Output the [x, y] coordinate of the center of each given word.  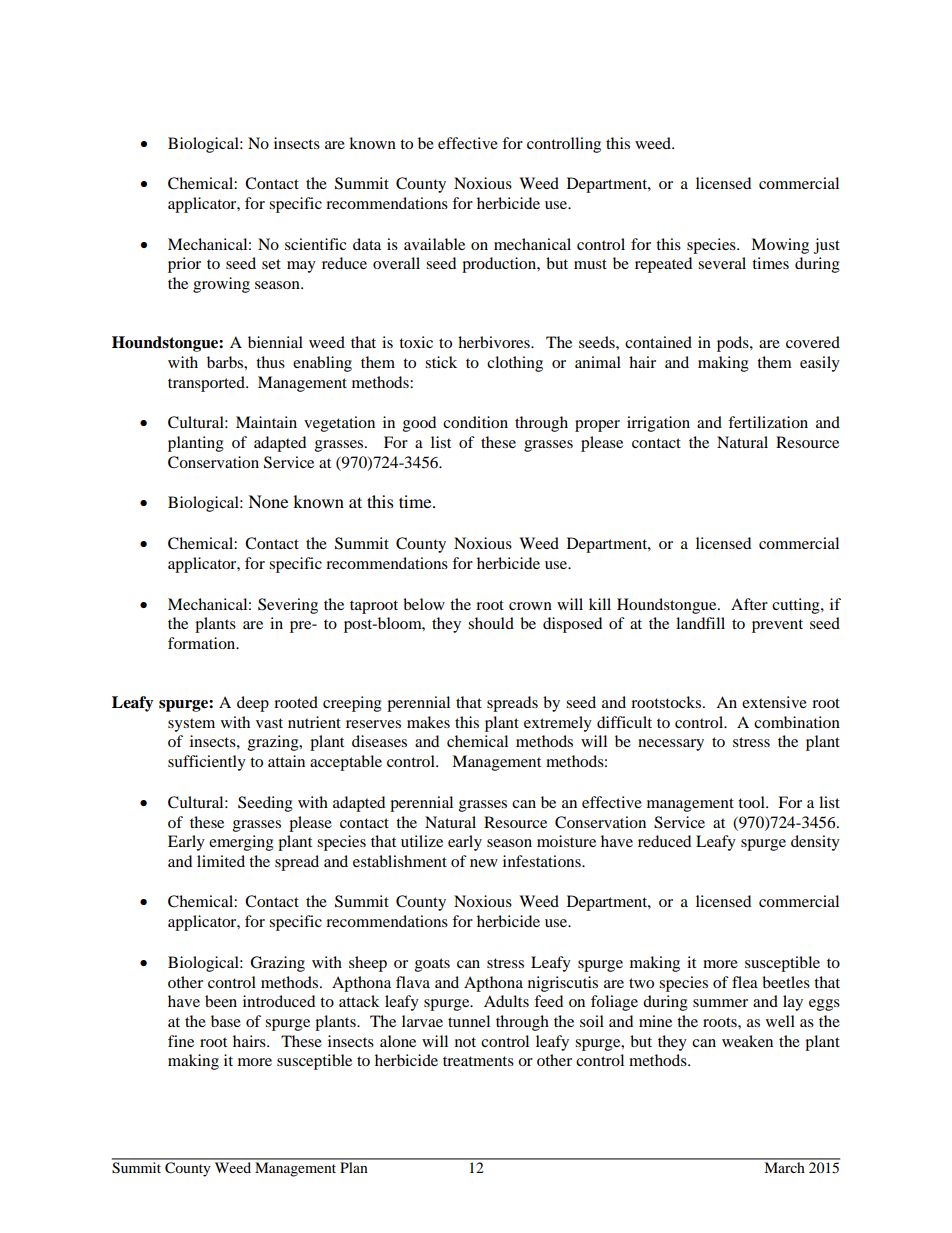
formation [203, 643]
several [722, 263]
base [226, 1021]
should [491, 623]
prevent [777, 626]
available [434, 244]
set [271, 264]
